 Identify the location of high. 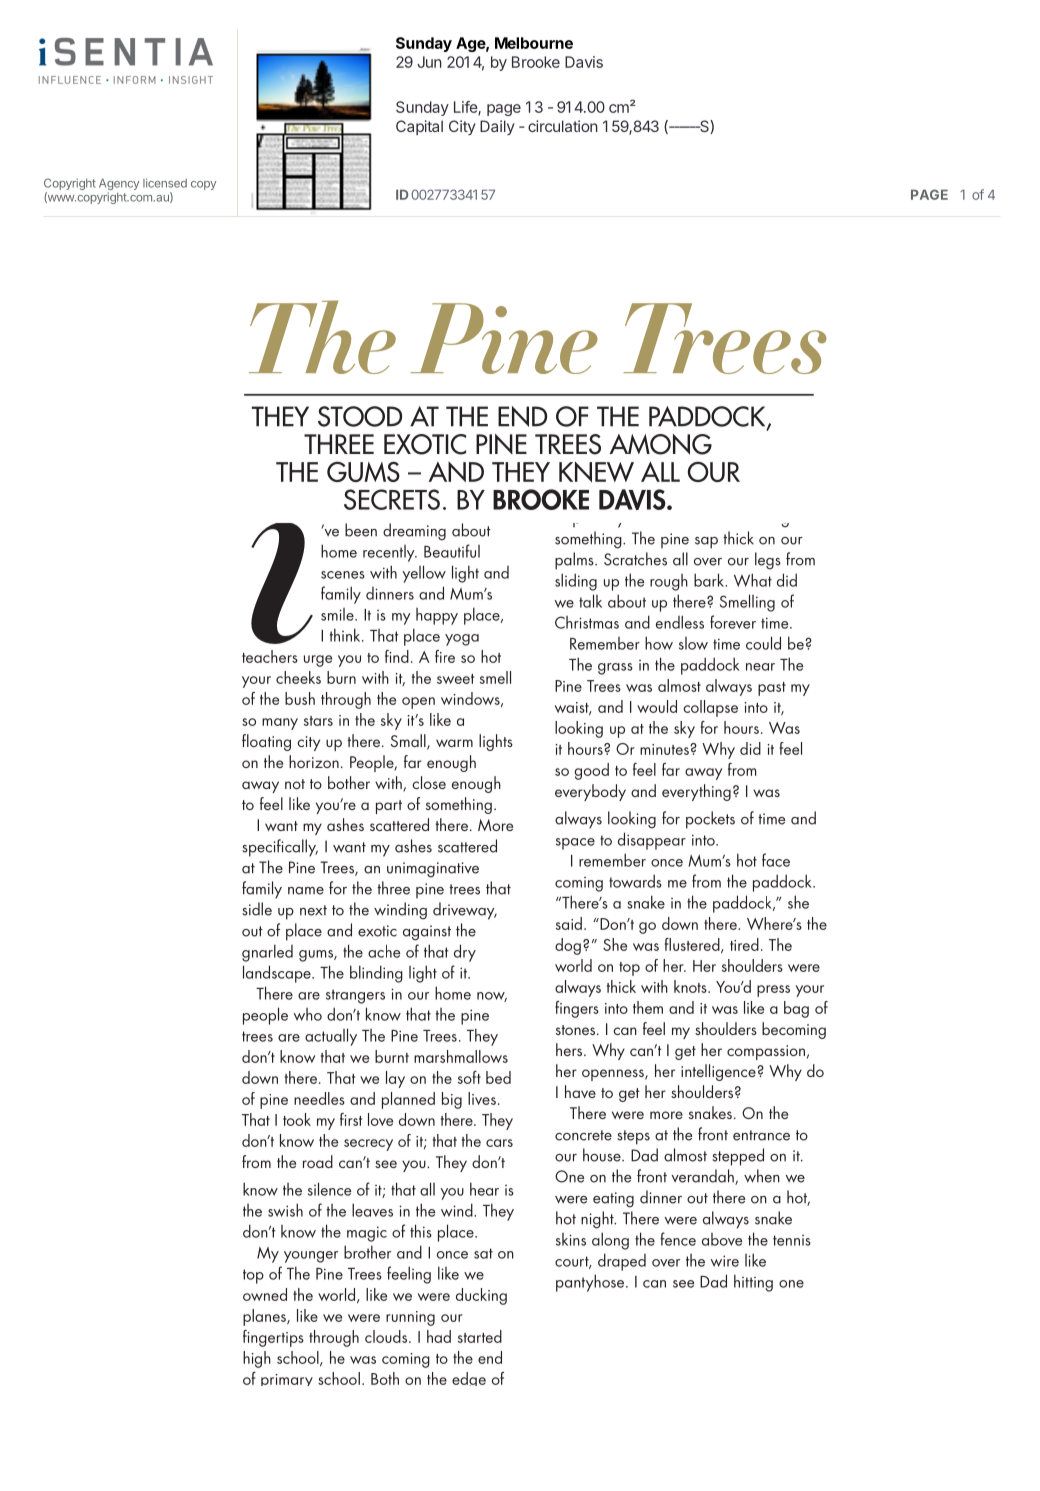
(257, 1359).
